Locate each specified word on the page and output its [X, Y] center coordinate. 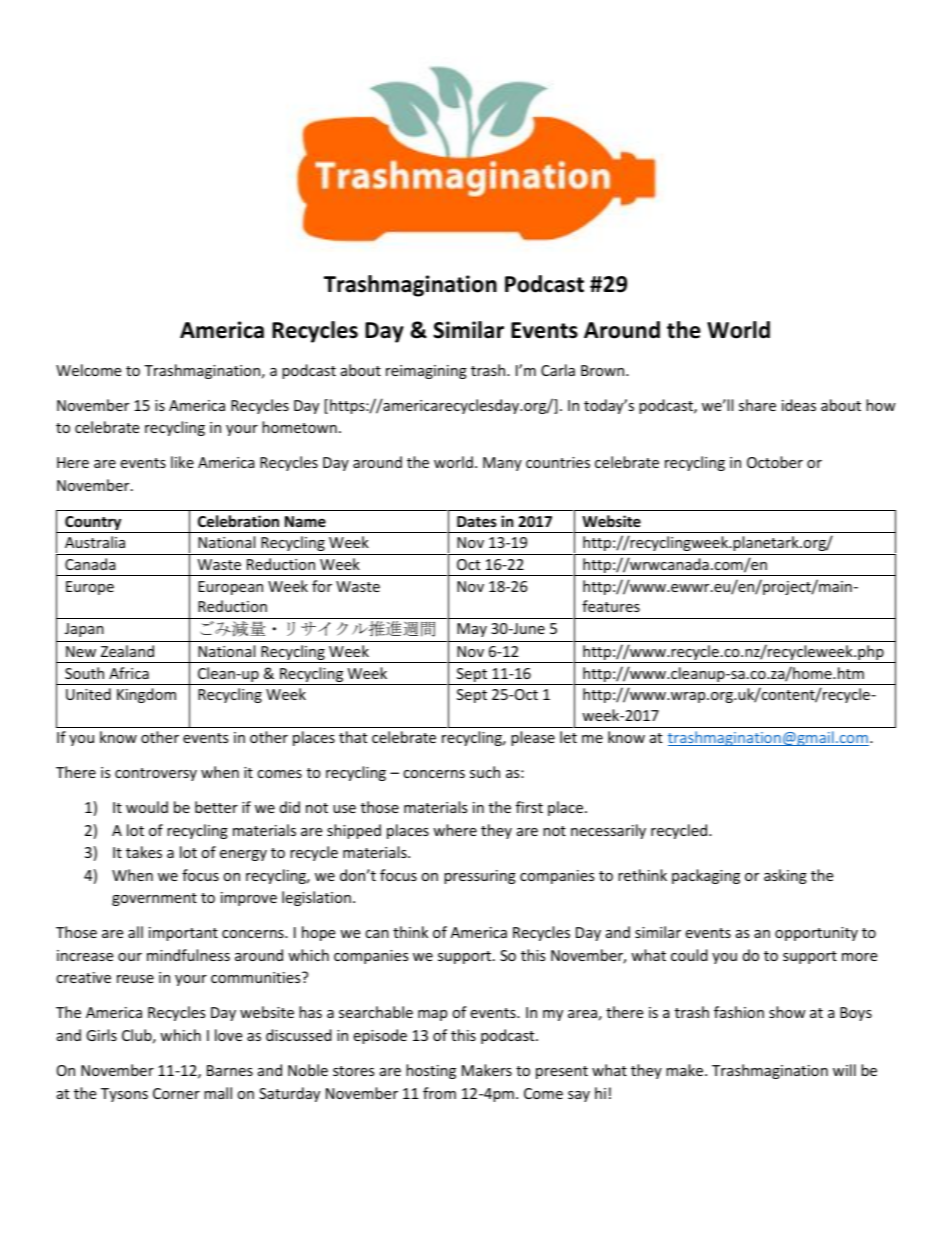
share [757, 405]
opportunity [816, 934]
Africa [129, 673]
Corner [176, 1093]
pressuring [480, 877]
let [568, 737]
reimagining [426, 372]
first [529, 807]
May [472, 630]
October [775, 462]
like [182, 462]
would [147, 807]
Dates [477, 521]
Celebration [238, 521]
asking [785, 876]
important [183, 934]
